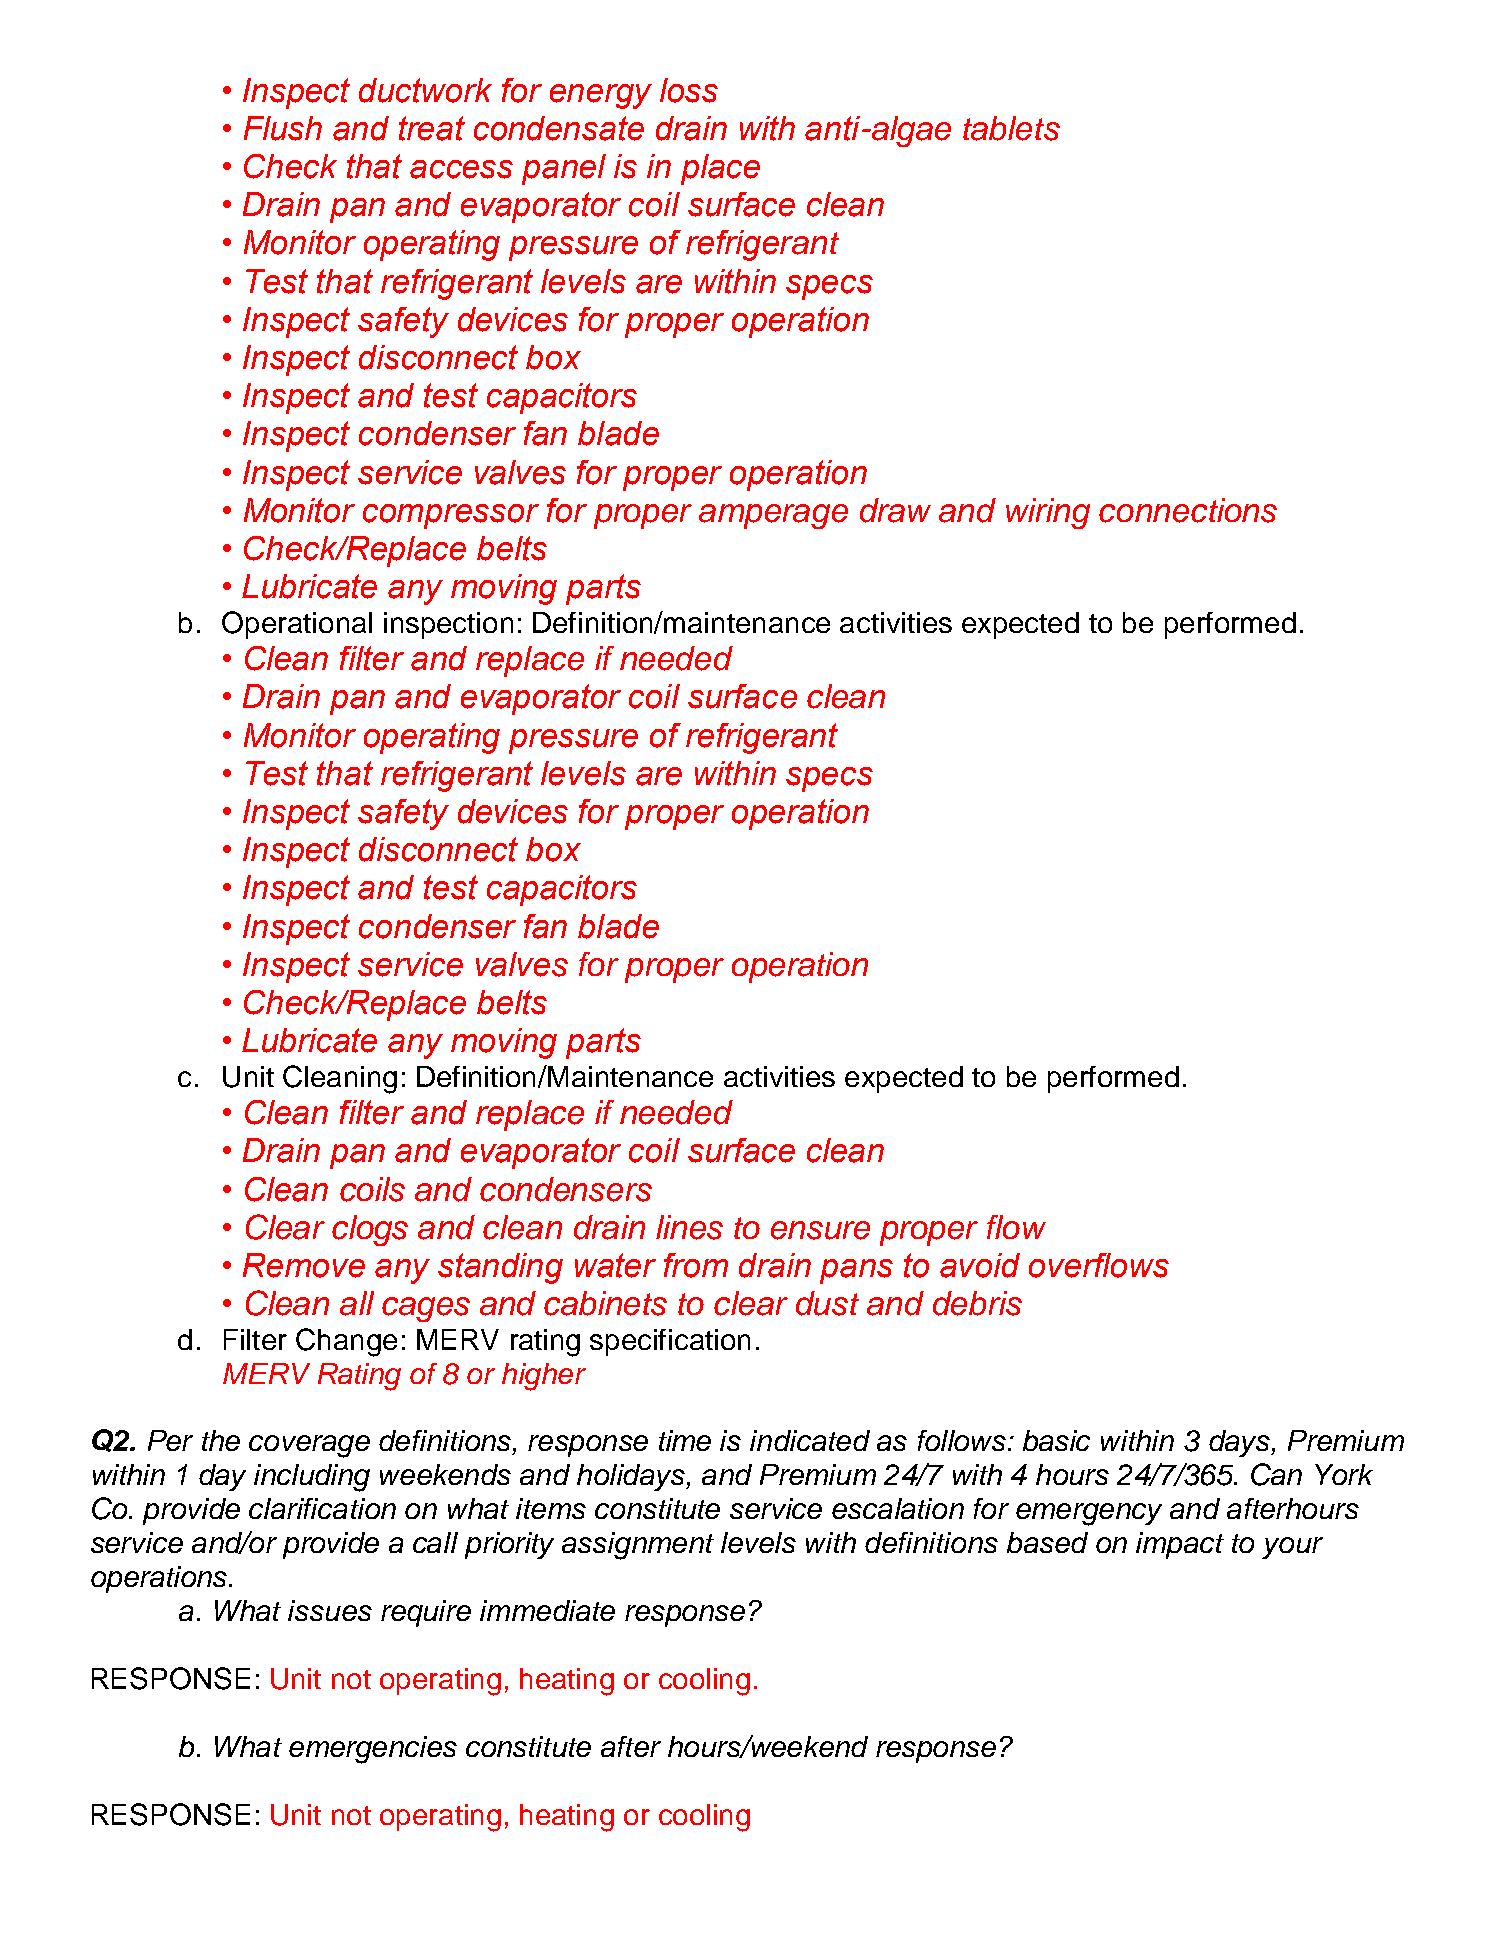 The height and width of the page is (1948, 1505). Describe the element at coordinates (689, 90) in the page. I see `loss` at that location.
